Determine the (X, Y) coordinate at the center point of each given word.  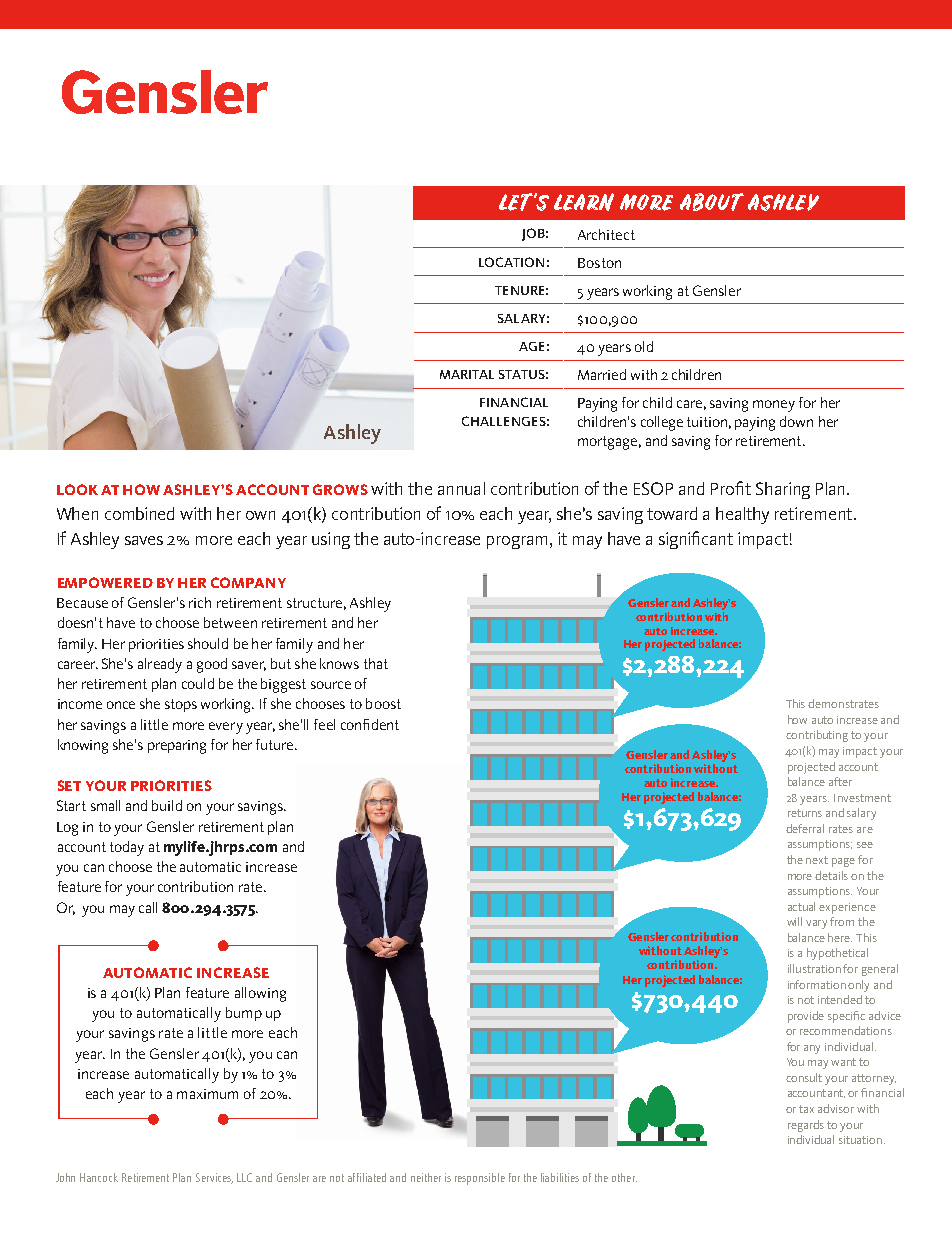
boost (383, 703)
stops (181, 705)
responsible (480, 1179)
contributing (817, 736)
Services (214, 1178)
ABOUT (712, 202)
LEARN (584, 202)
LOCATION (511, 262)
